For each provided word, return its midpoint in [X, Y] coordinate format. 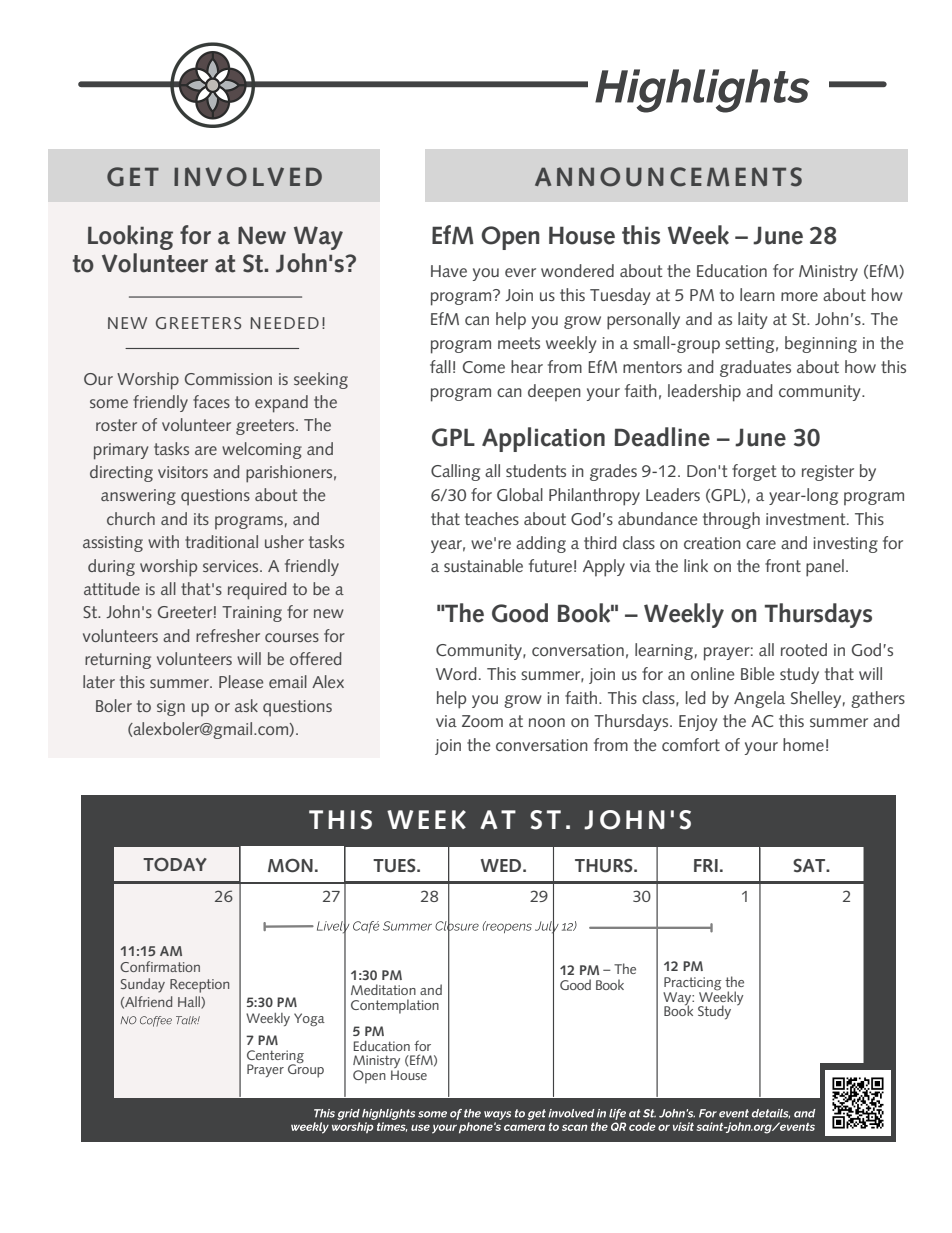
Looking [130, 237]
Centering [275, 1058]
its [201, 519]
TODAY [175, 864]
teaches [492, 518]
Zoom [482, 721]
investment [807, 519]
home [803, 744]
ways [497, 1115]
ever [520, 272]
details [771, 1113]
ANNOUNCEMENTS [668, 177]
